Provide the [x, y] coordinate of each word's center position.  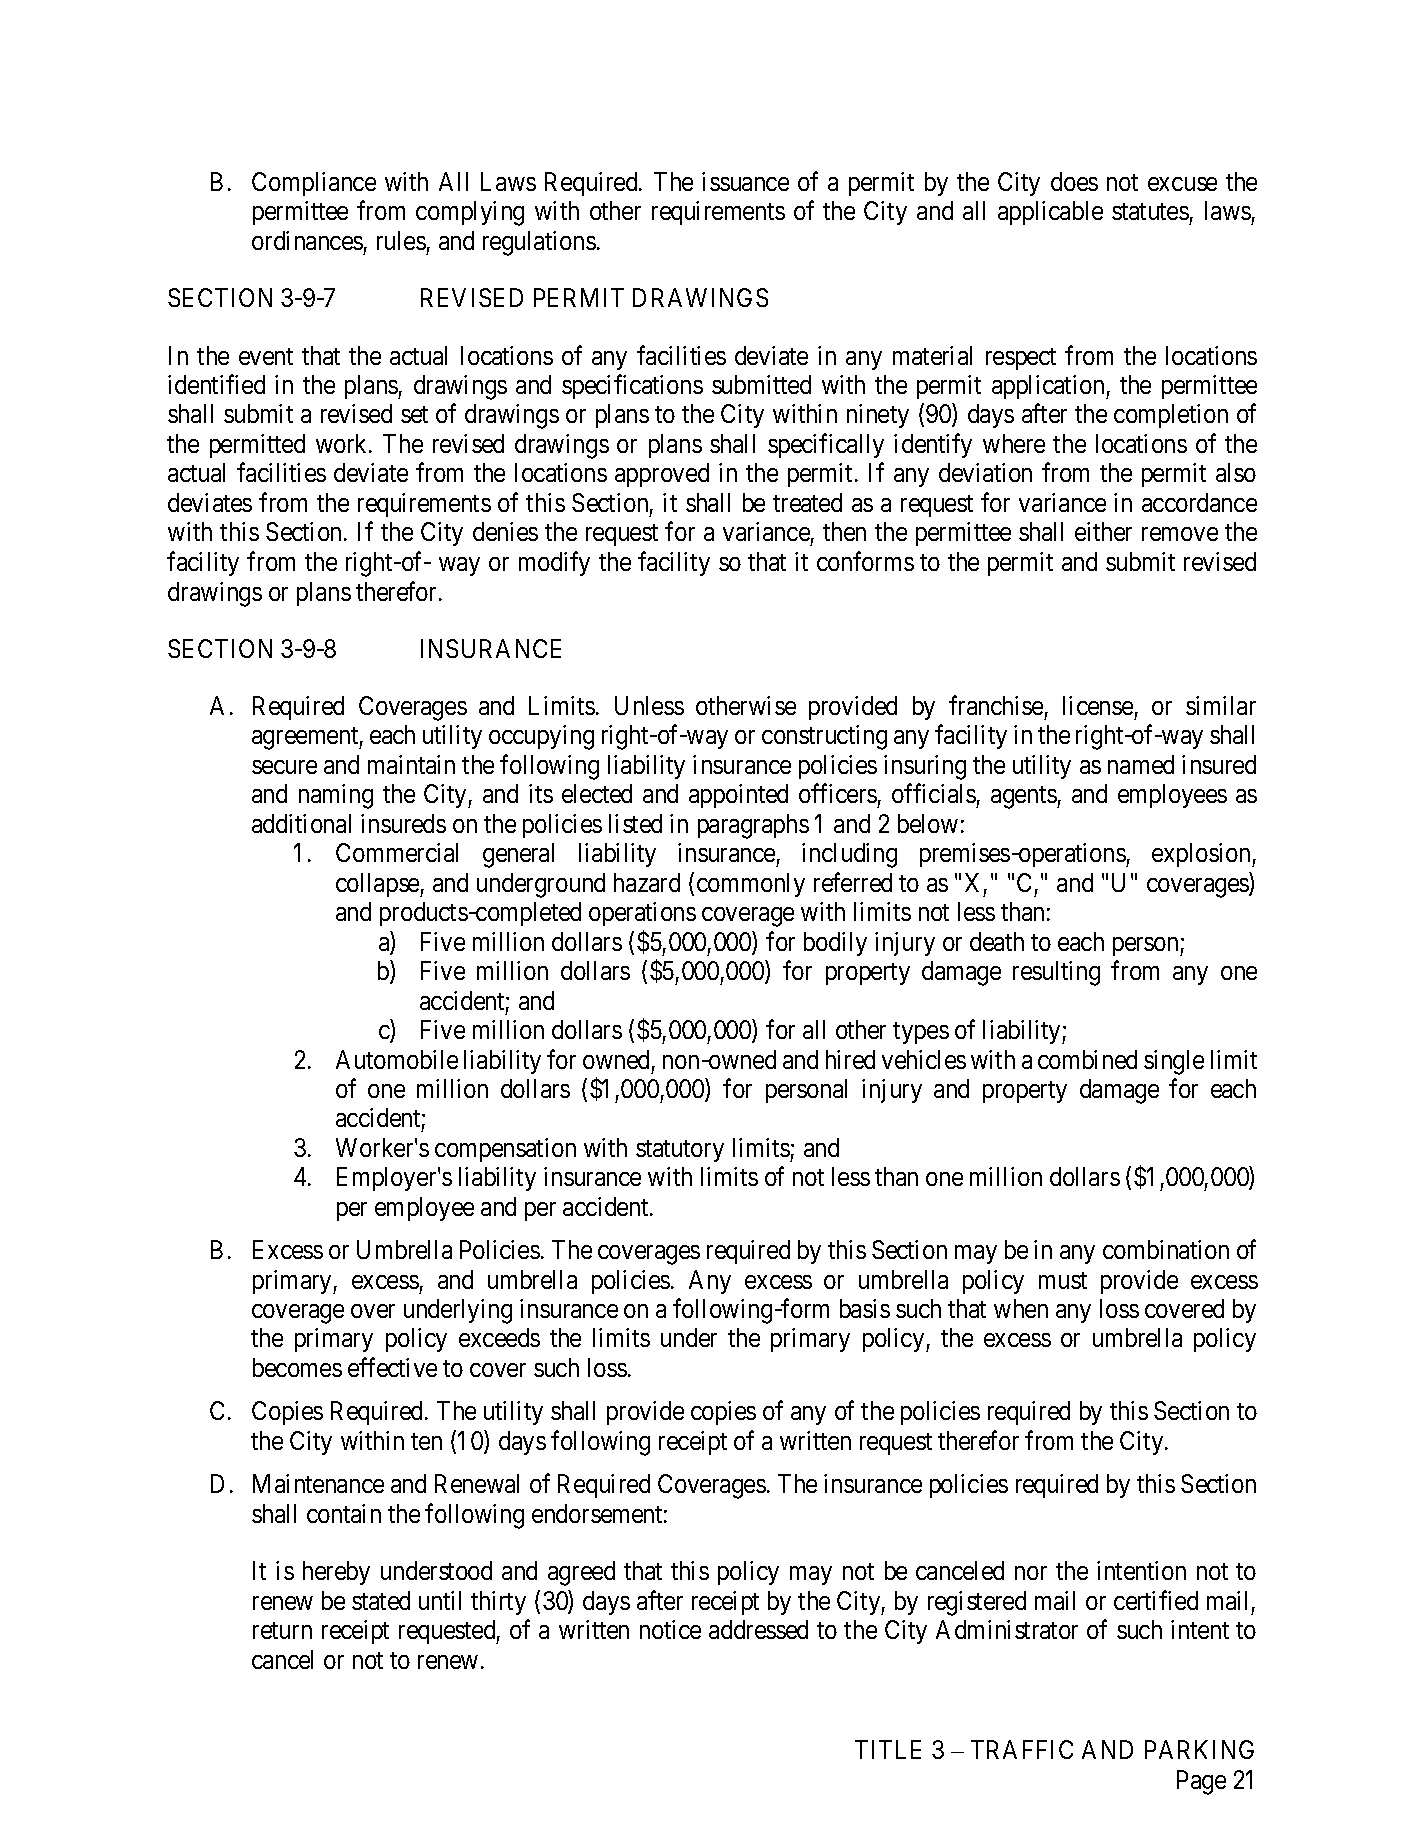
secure [284, 767]
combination [1166, 1249]
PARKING [1199, 1749]
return [282, 1630]
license [1098, 705]
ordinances [307, 240]
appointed [738, 796]
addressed [758, 1629]
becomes [297, 1367]
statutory [680, 1151]
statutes [1150, 211]
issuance [745, 181]
